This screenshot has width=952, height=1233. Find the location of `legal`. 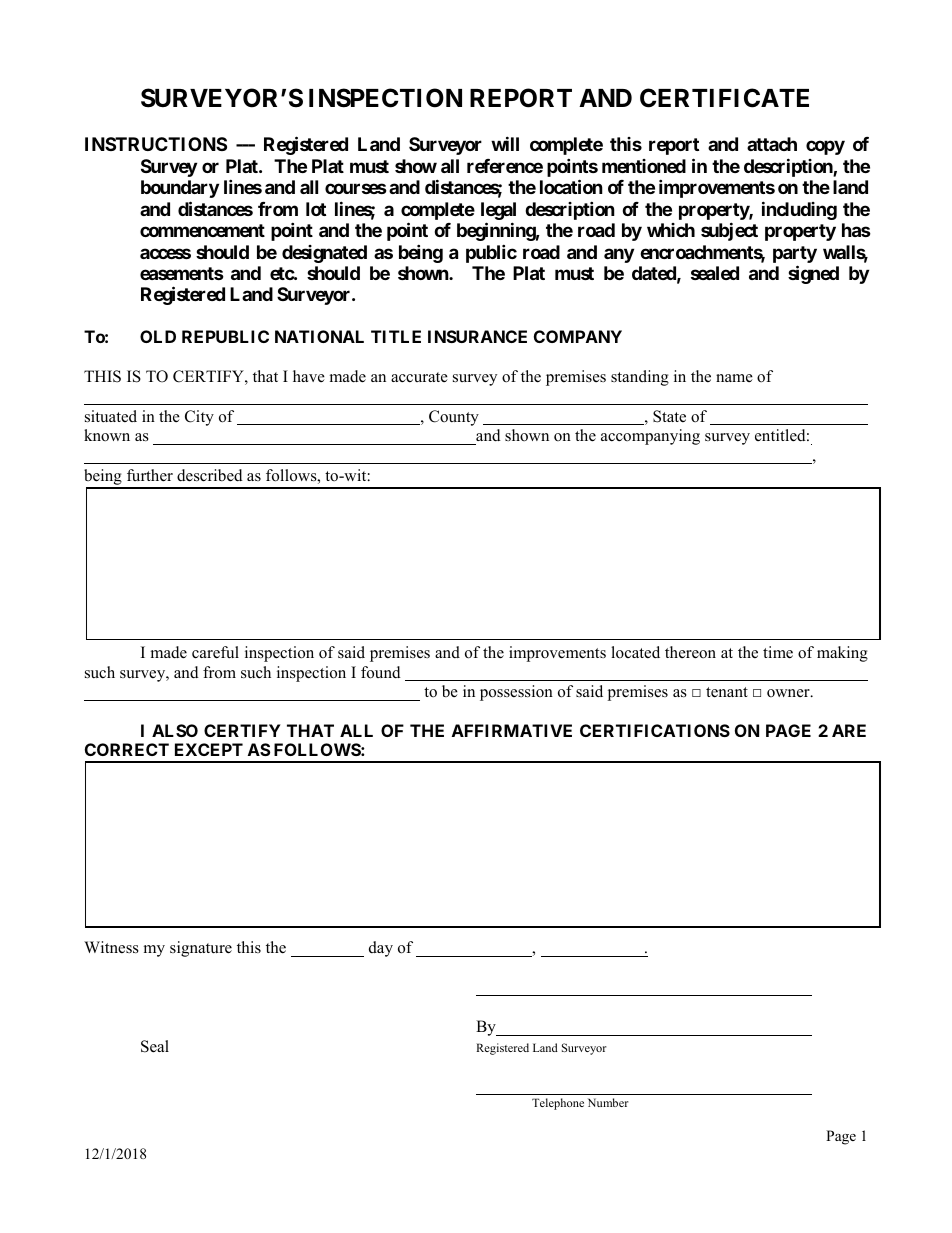

legal is located at coordinates (498, 211).
